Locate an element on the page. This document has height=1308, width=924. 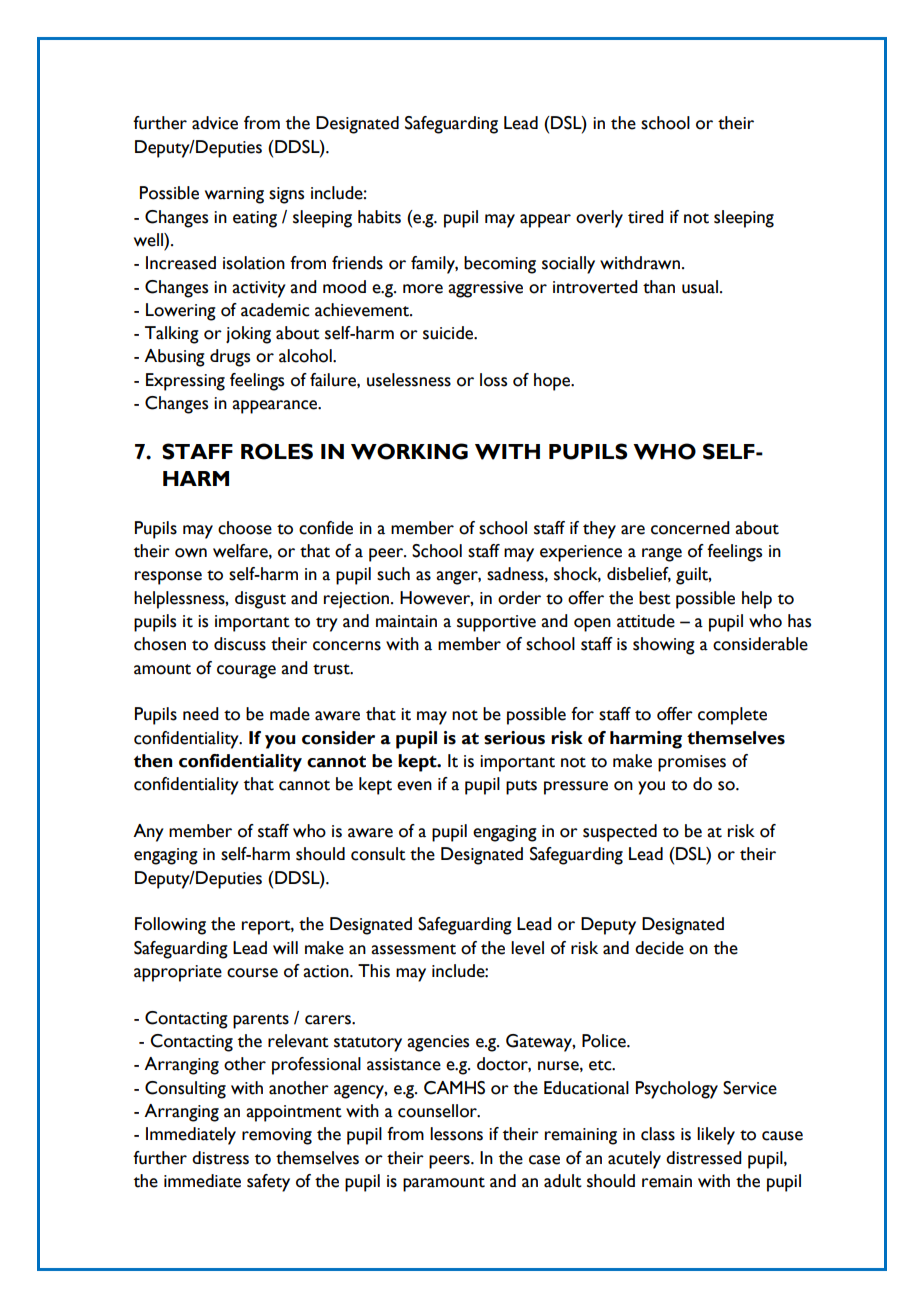
showing is located at coordinates (664, 646).
